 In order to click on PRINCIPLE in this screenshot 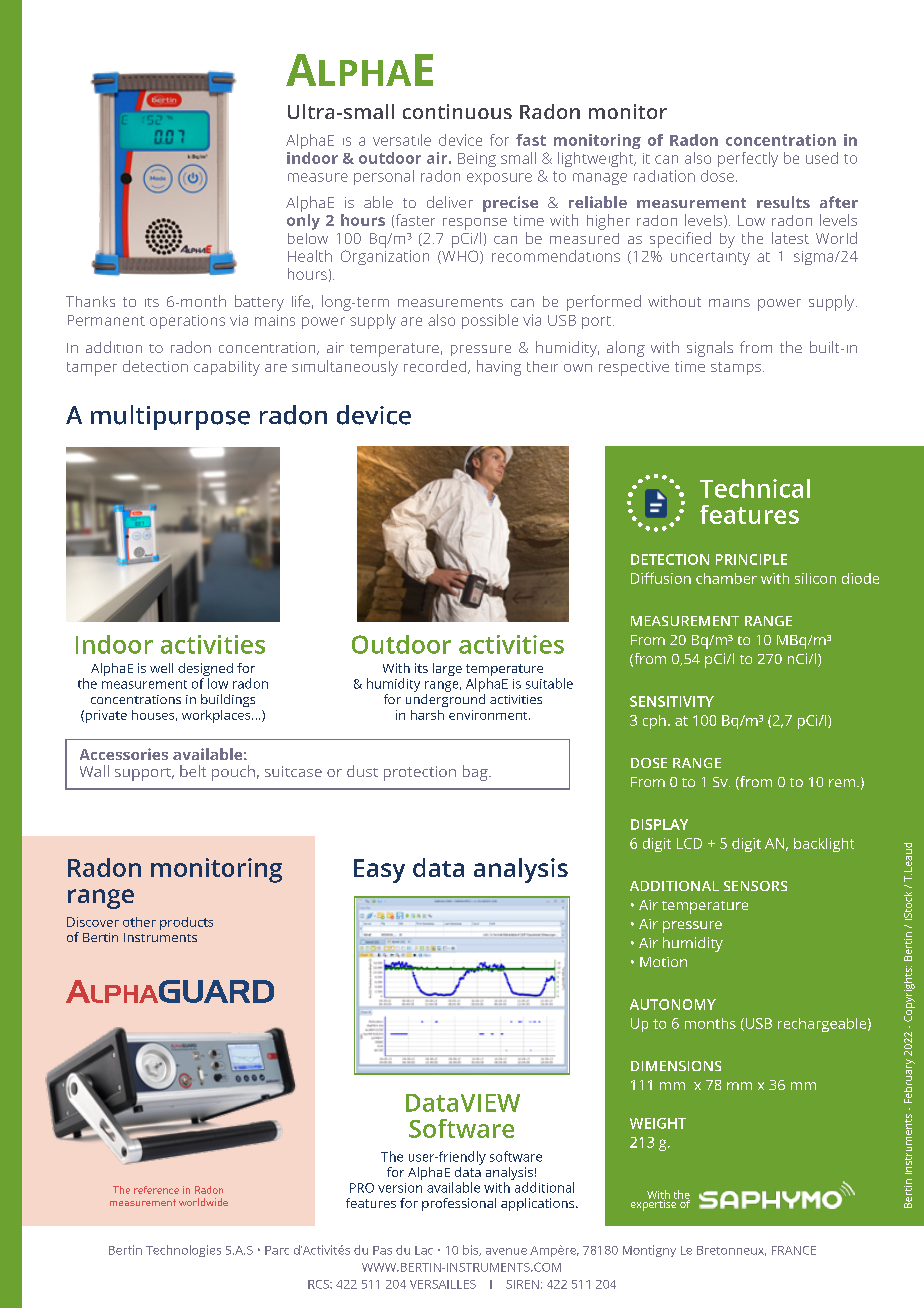, I will do `click(751, 559)`.
